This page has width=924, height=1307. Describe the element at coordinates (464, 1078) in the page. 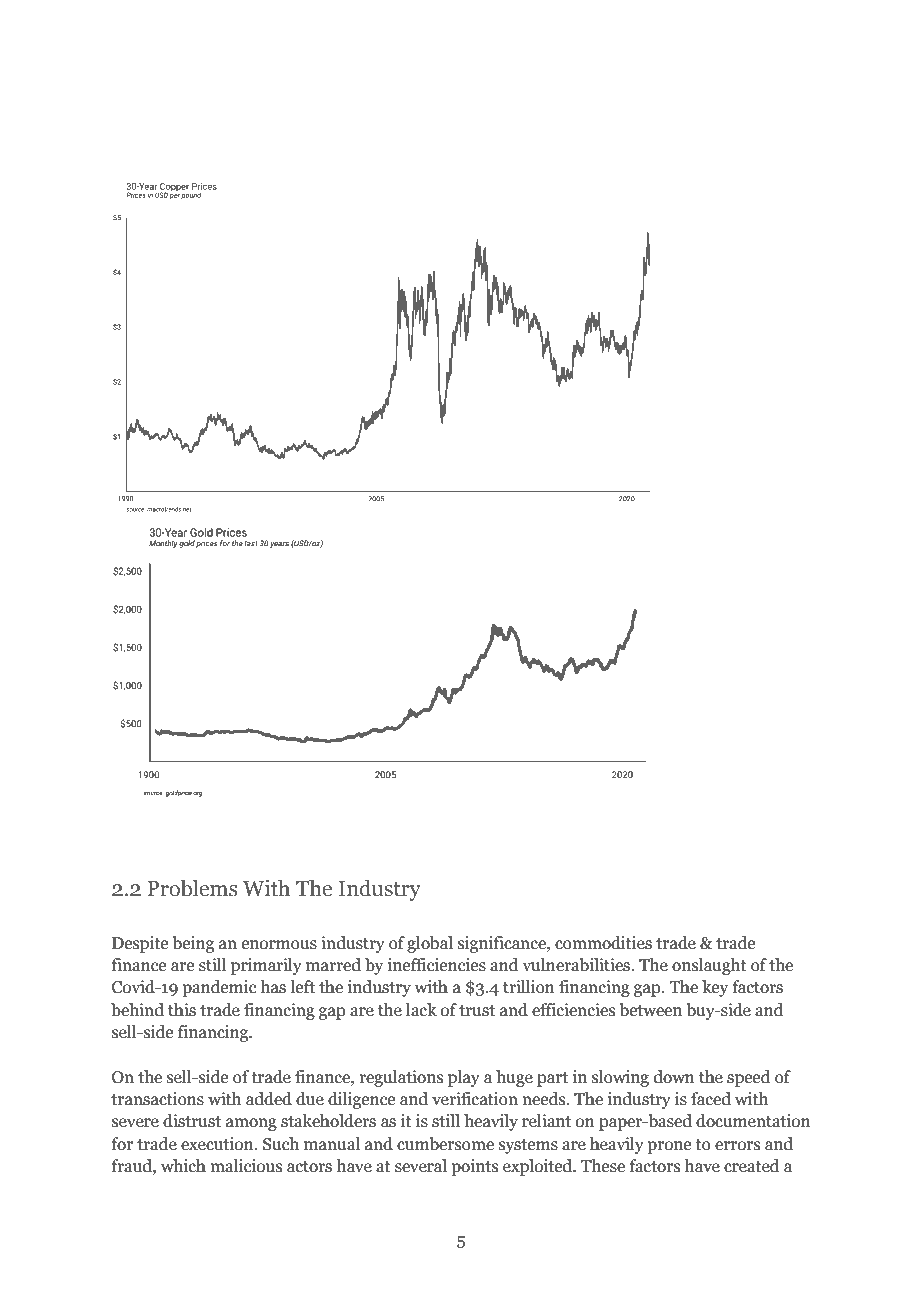

I see `play` at that location.
